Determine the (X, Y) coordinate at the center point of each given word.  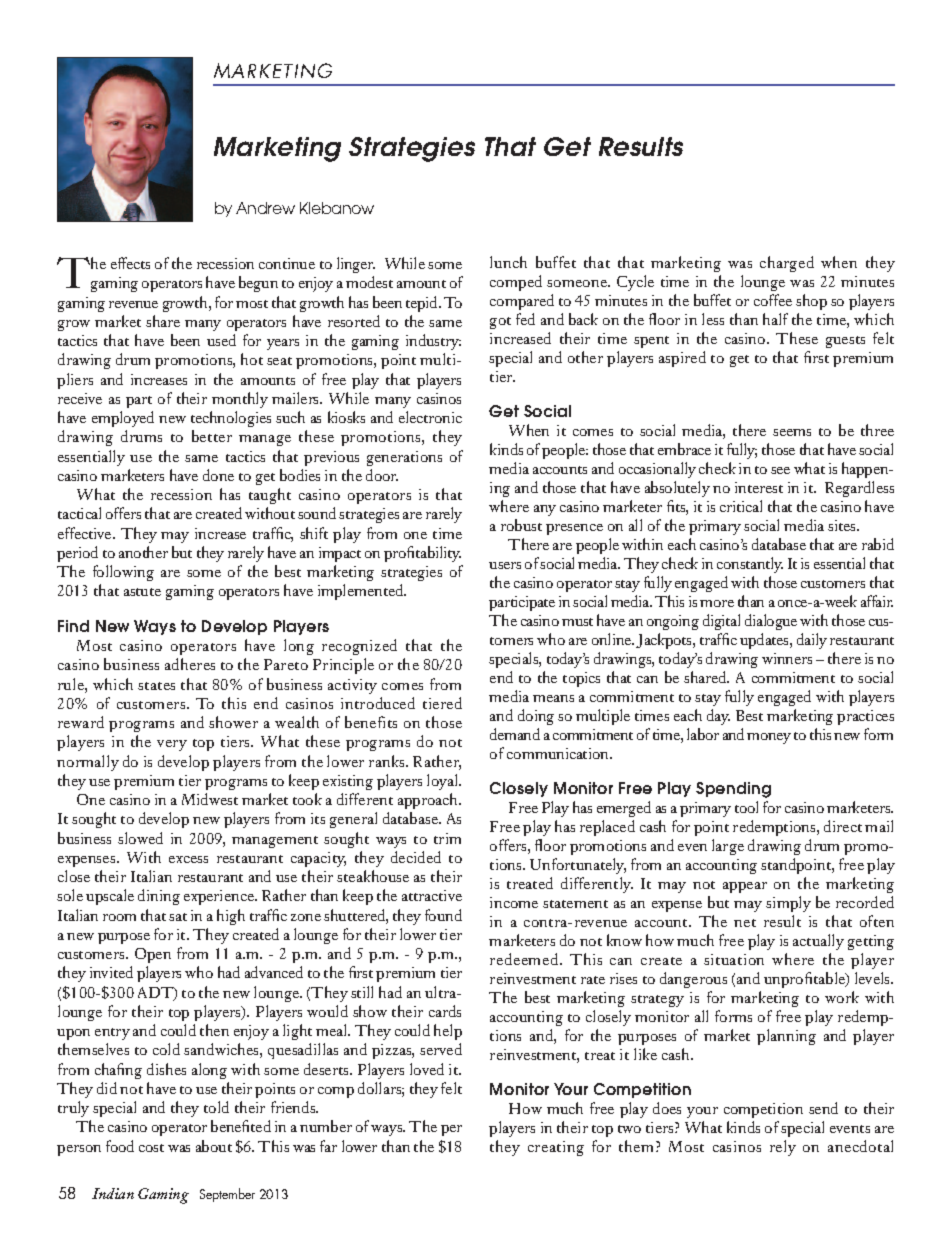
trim (447, 838)
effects (130, 263)
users (505, 565)
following (123, 573)
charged (787, 264)
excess (188, 859)
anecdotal (860, 1146)
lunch (508, 262)
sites (843, 525)
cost (151, 1148)
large (728, 847)
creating (556, 1148)
